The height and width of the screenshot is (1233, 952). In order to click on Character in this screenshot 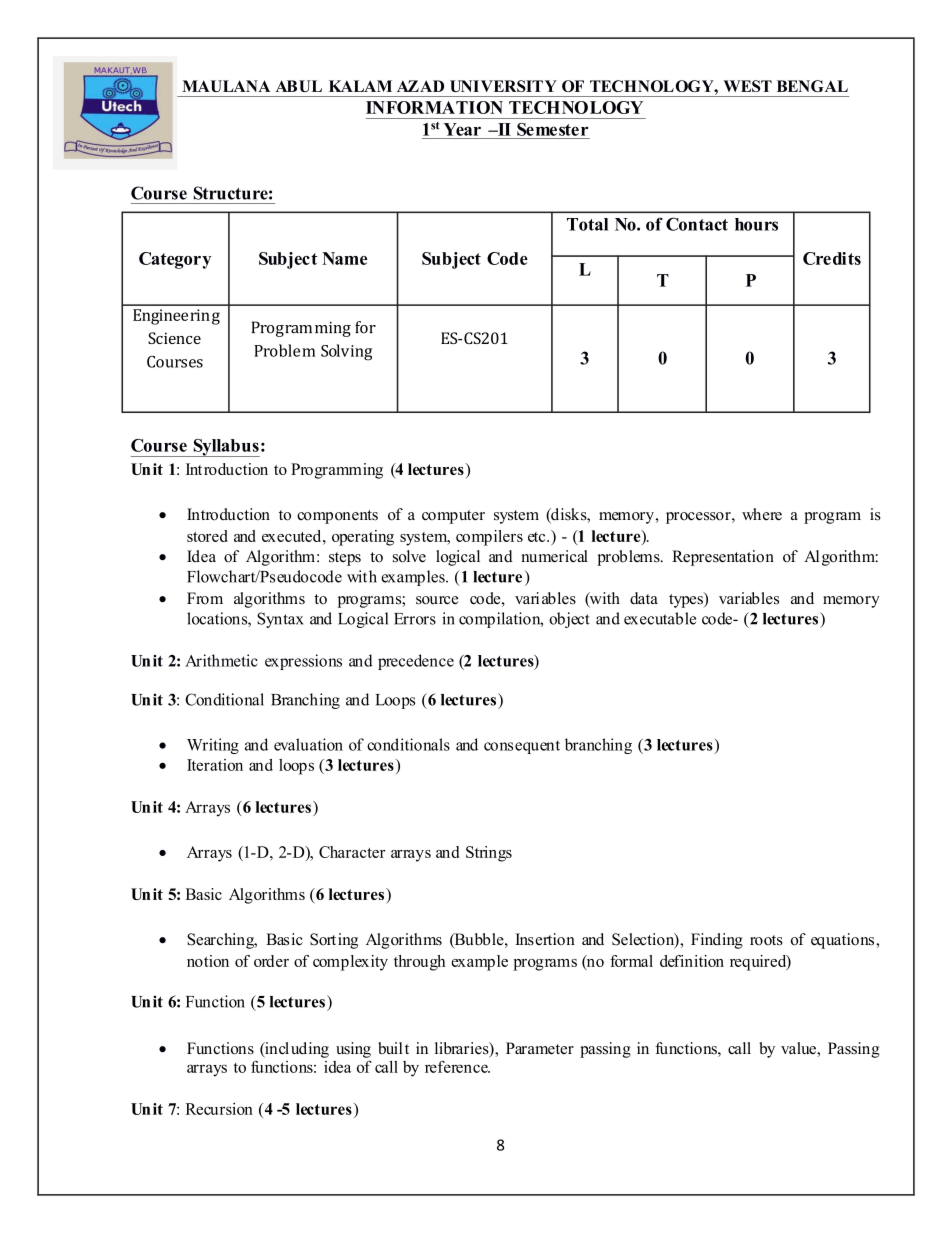, I will do `click(352, 852)`.
